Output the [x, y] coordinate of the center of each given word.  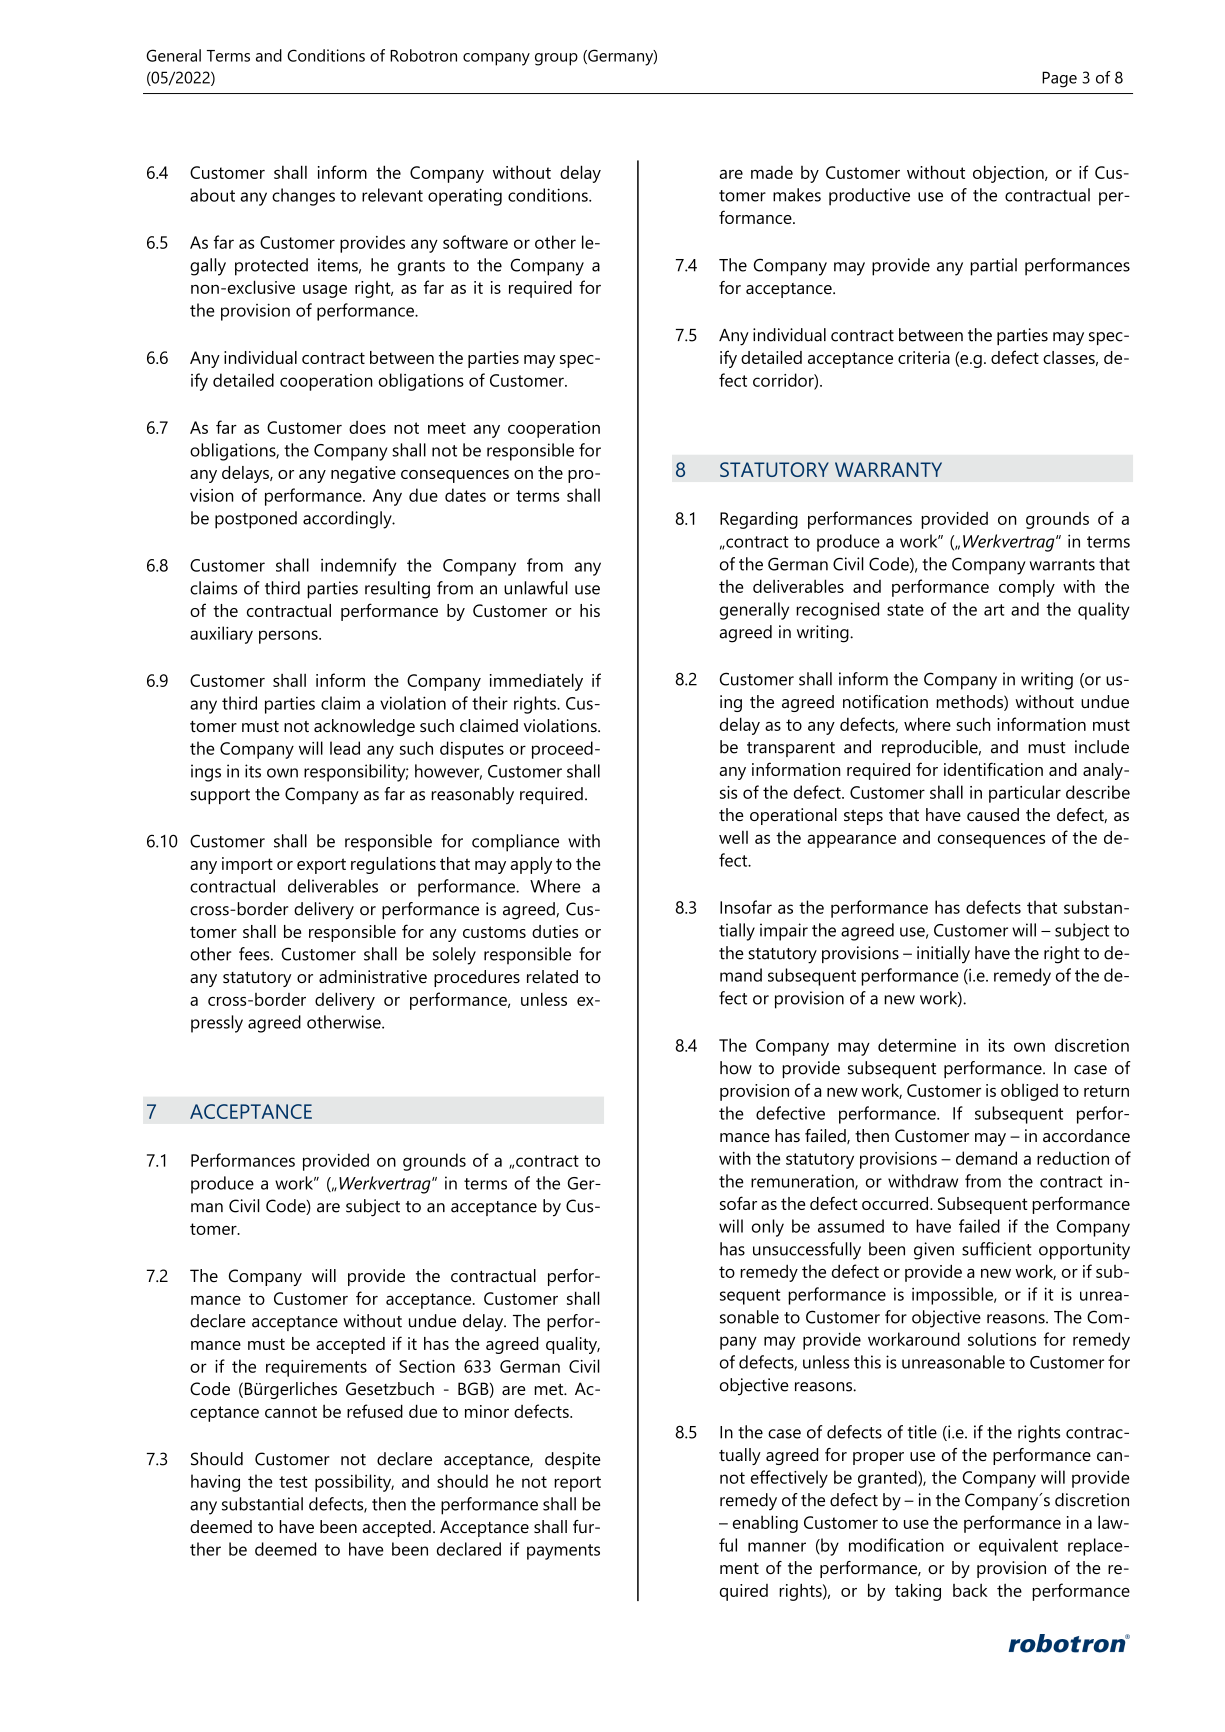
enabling [765, 1524]
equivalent [1018, 1547]
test [293, 1482]
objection [1009, 174]
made [772, 172]
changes [303, 197]
